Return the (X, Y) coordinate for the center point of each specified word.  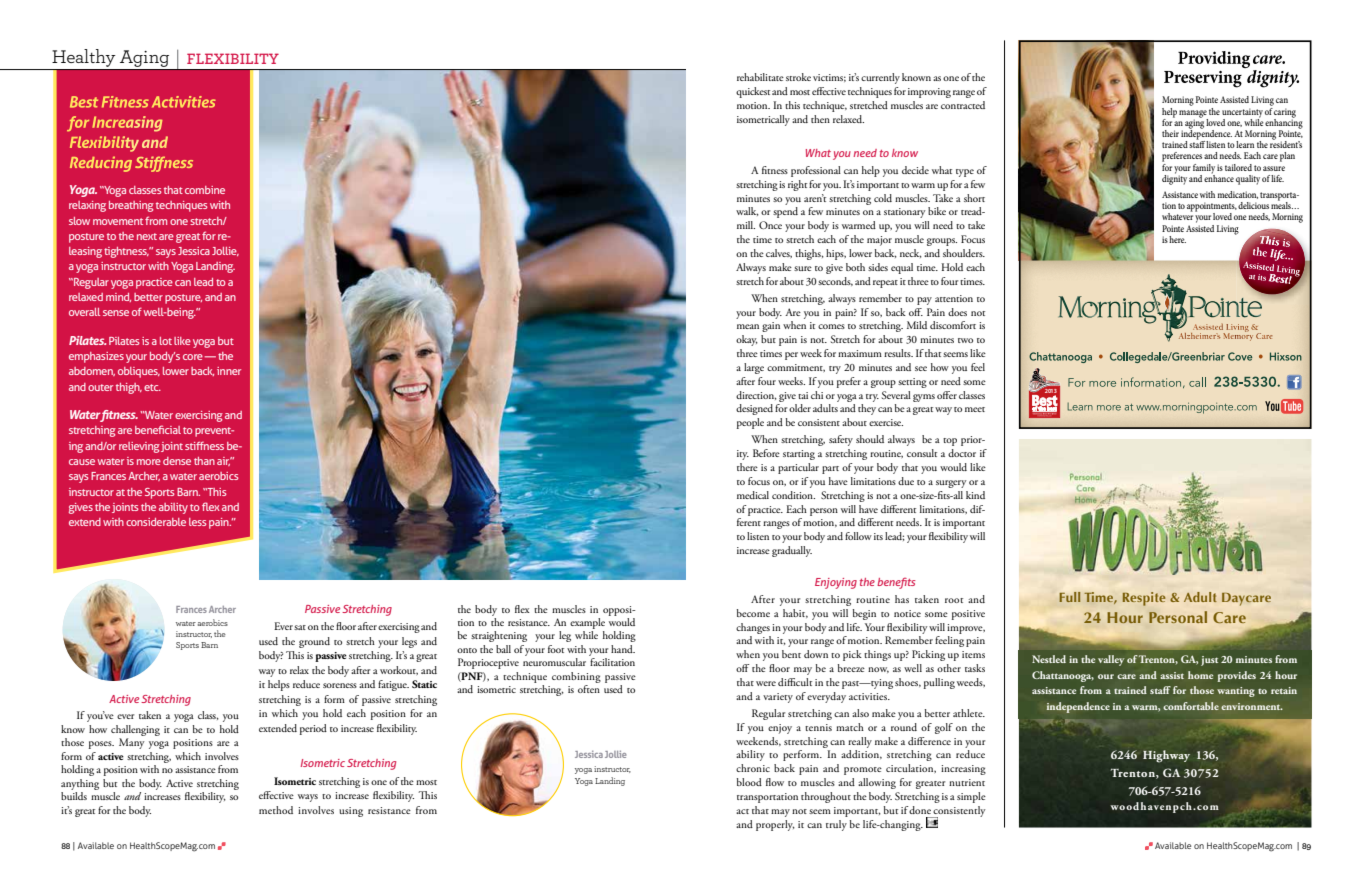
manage (1193, 115)
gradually (792, 551)
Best (84, 102)
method (276, 810)
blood (749, 782)
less (197, 522)
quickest (753, 92)
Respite (1144, 599)
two (965, 340)
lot (166, 341)
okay (747, 340)
